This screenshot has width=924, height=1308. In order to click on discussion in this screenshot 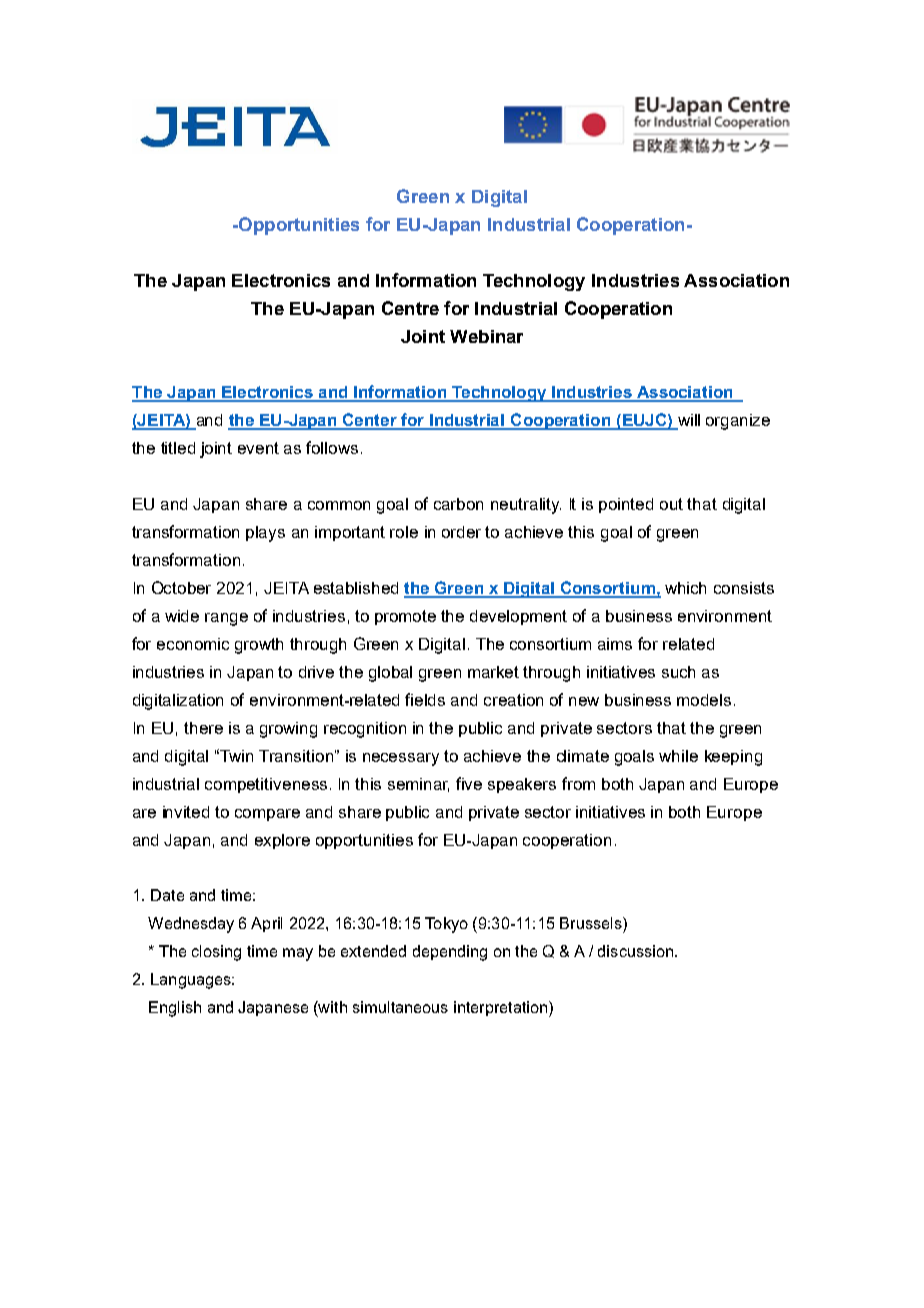, I will do `click(635, 951)`.
